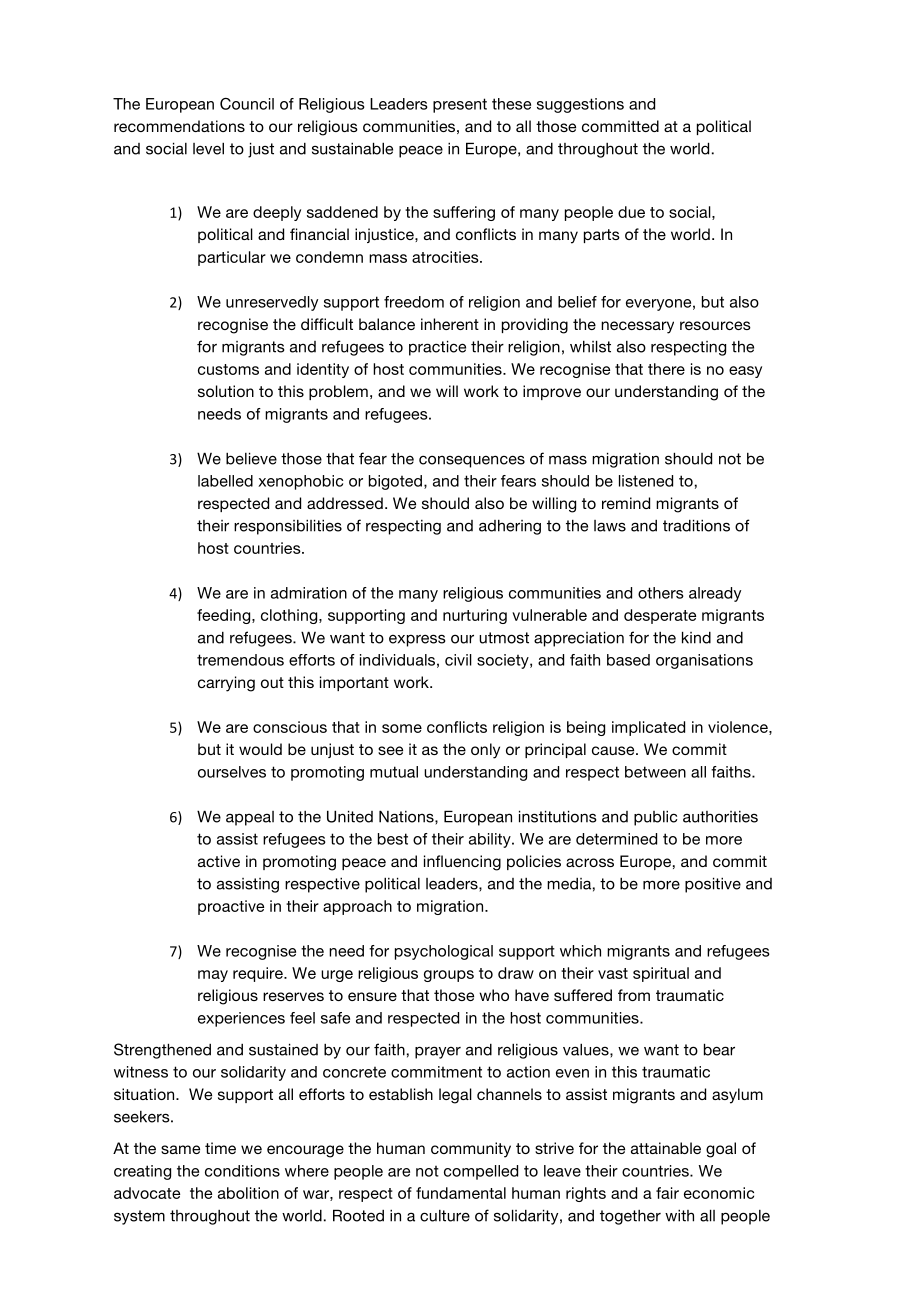  I want to click on due, so click(631, 212).
